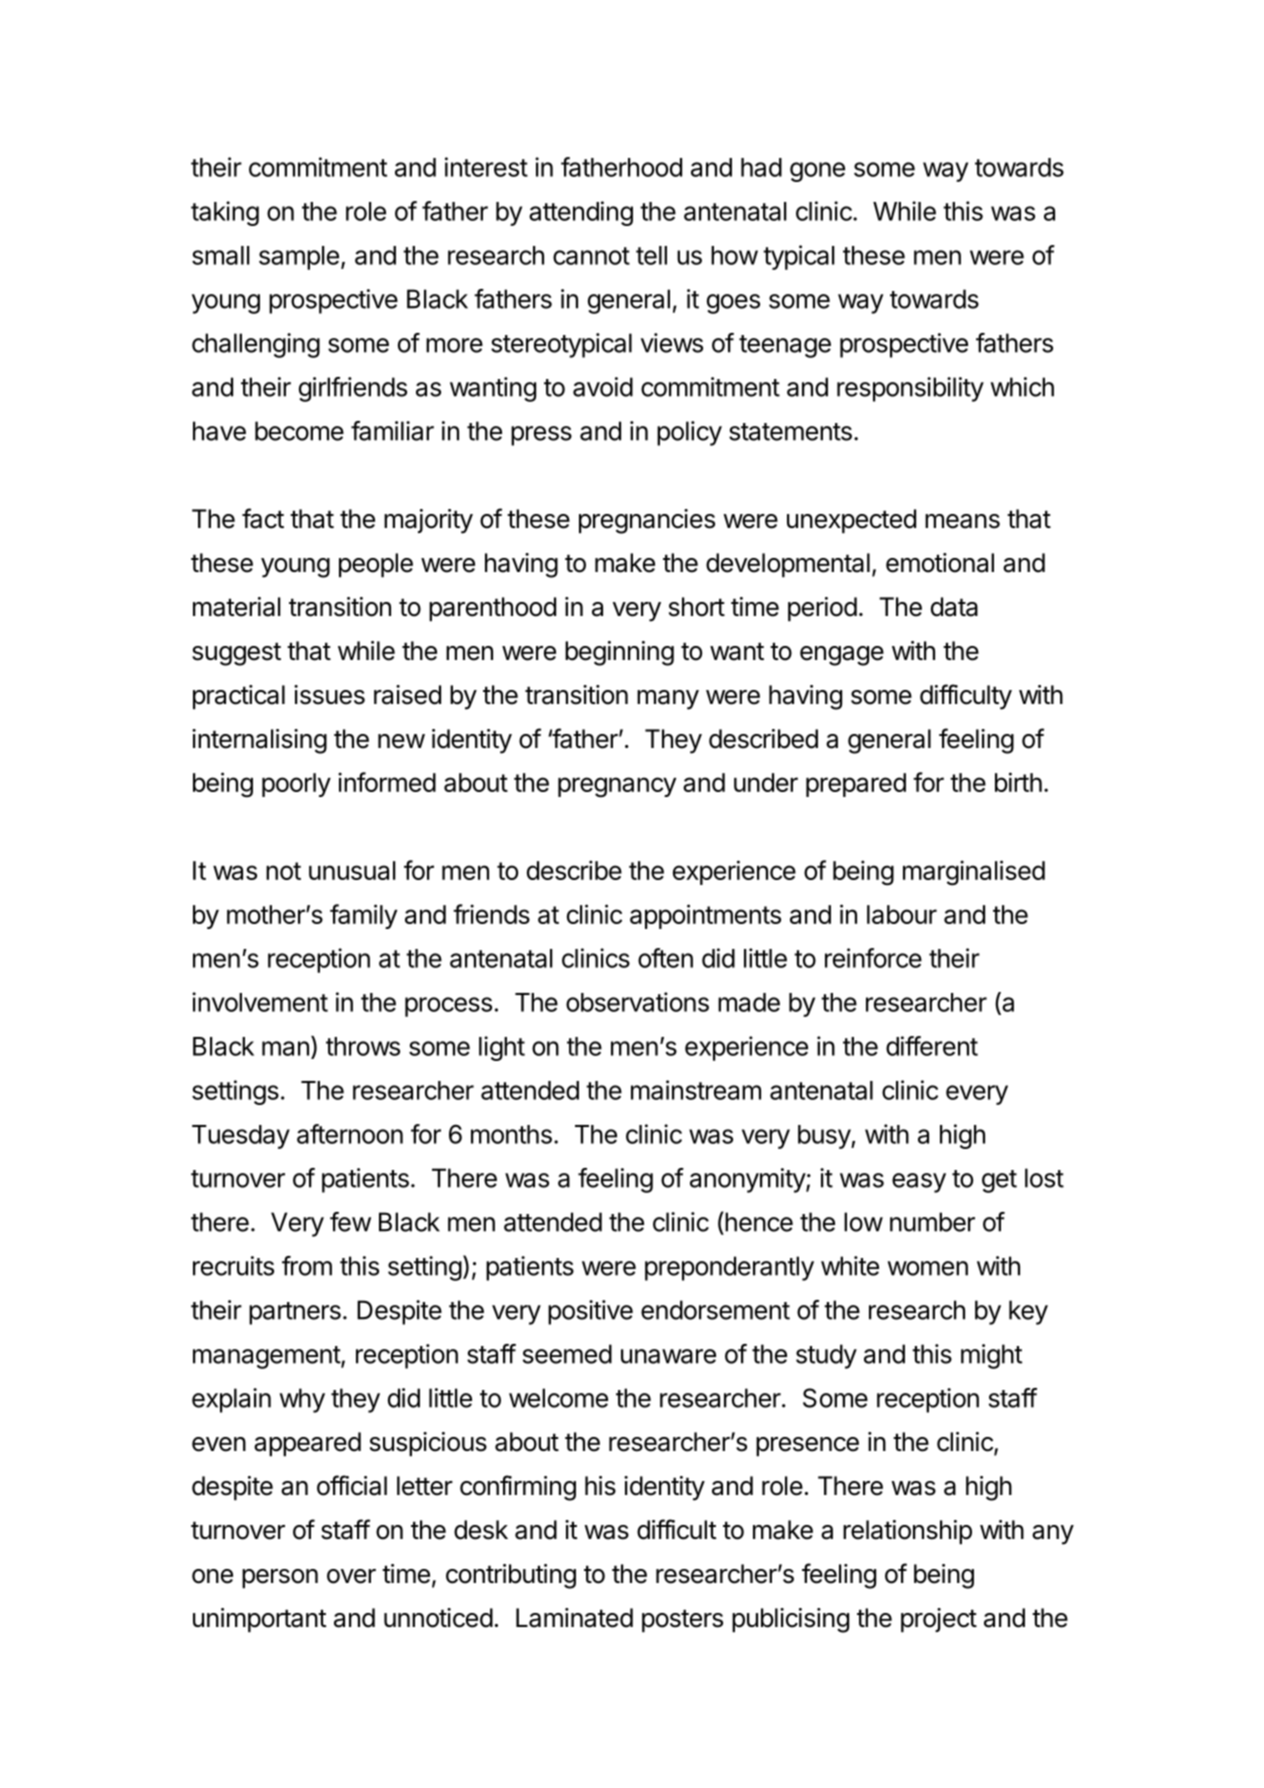  Describe the element at coordinates (817, 172) in the image. I see `gone` at that location.
